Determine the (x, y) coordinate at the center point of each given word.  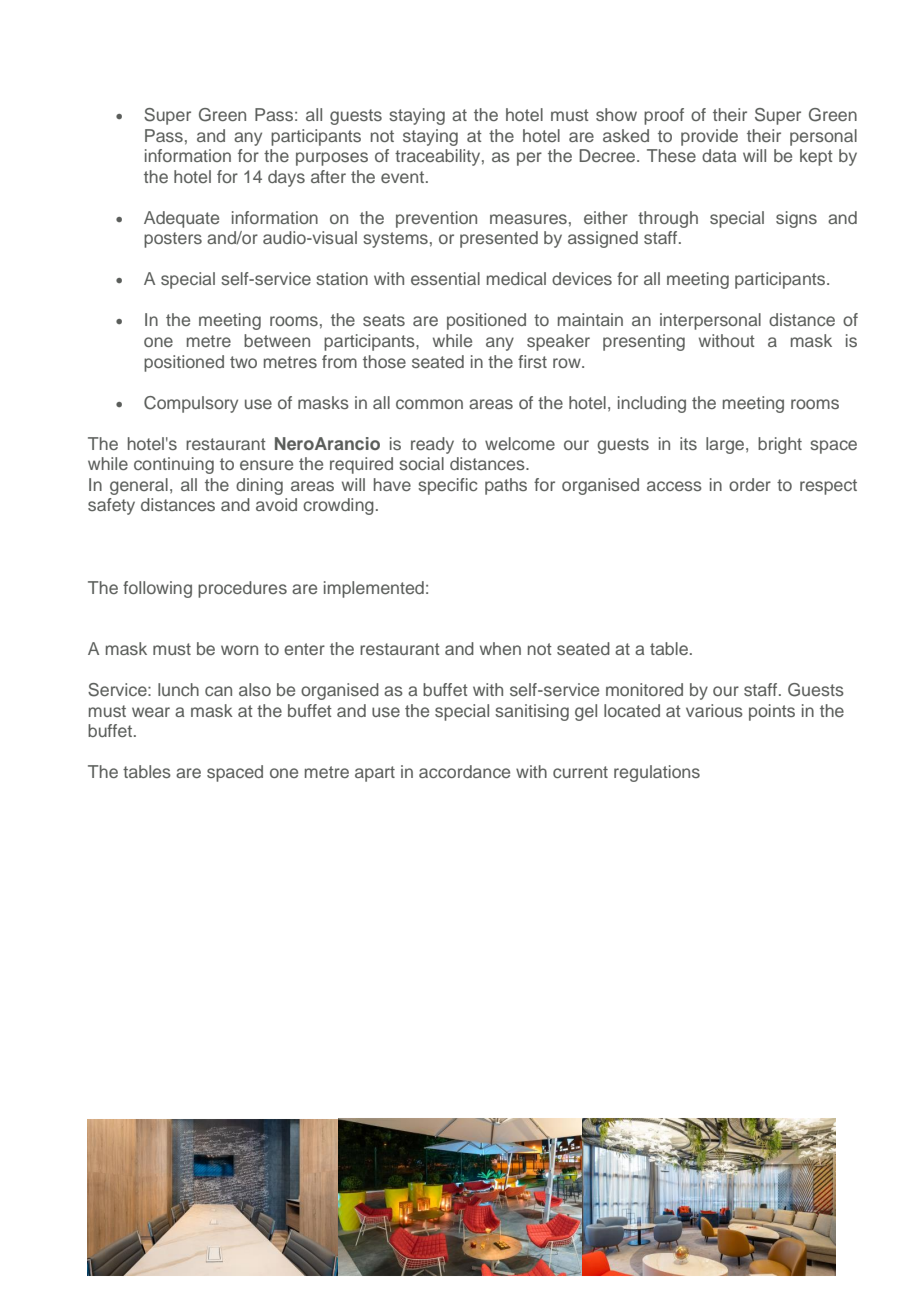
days (286, 178)
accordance (464, 771)
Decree (608, 155)
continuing (174, 465)
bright (780, 445)
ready (432, 445)
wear (151, 712)
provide (709, 137)
